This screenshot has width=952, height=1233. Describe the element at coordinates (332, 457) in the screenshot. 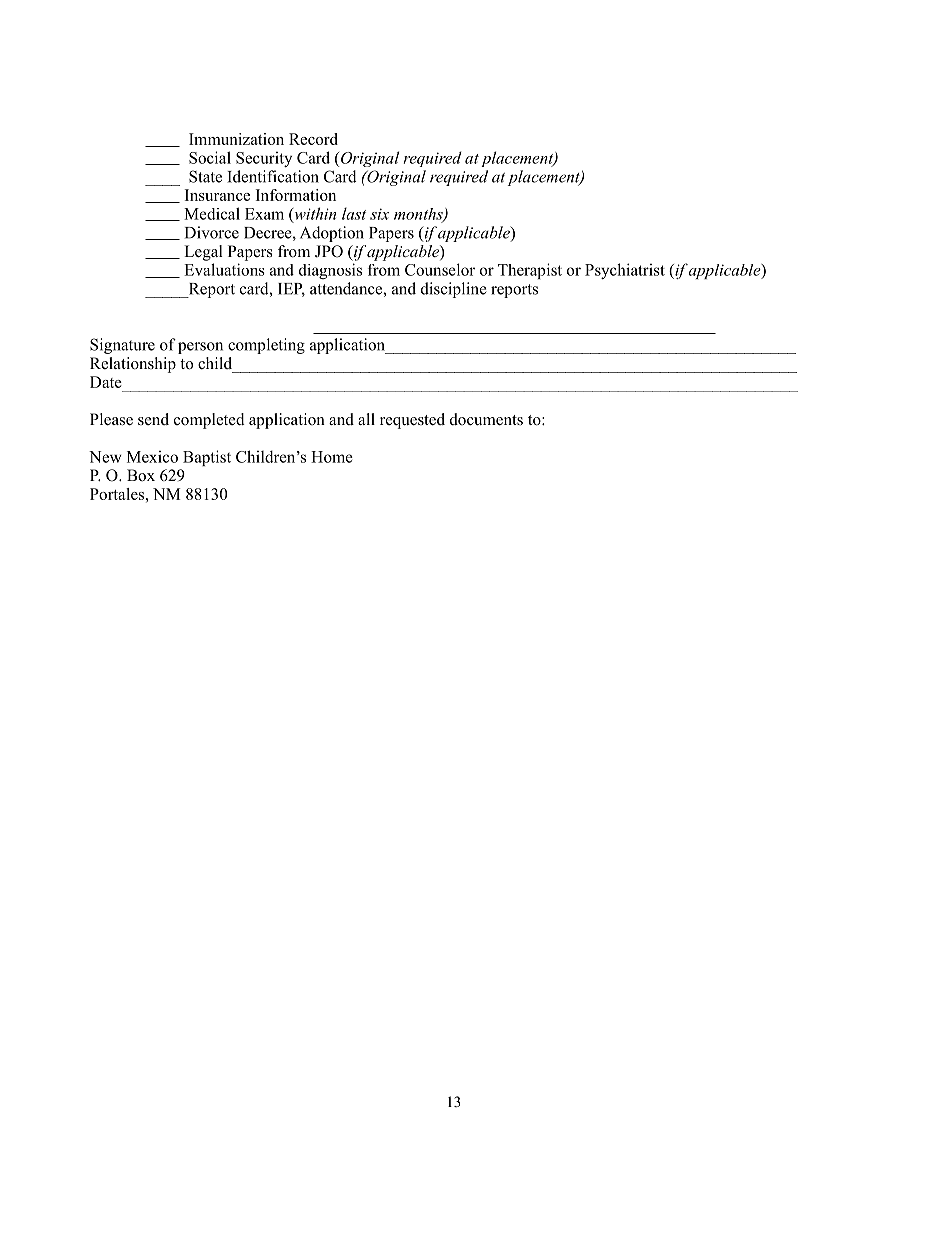

I see `Home` at that location.
